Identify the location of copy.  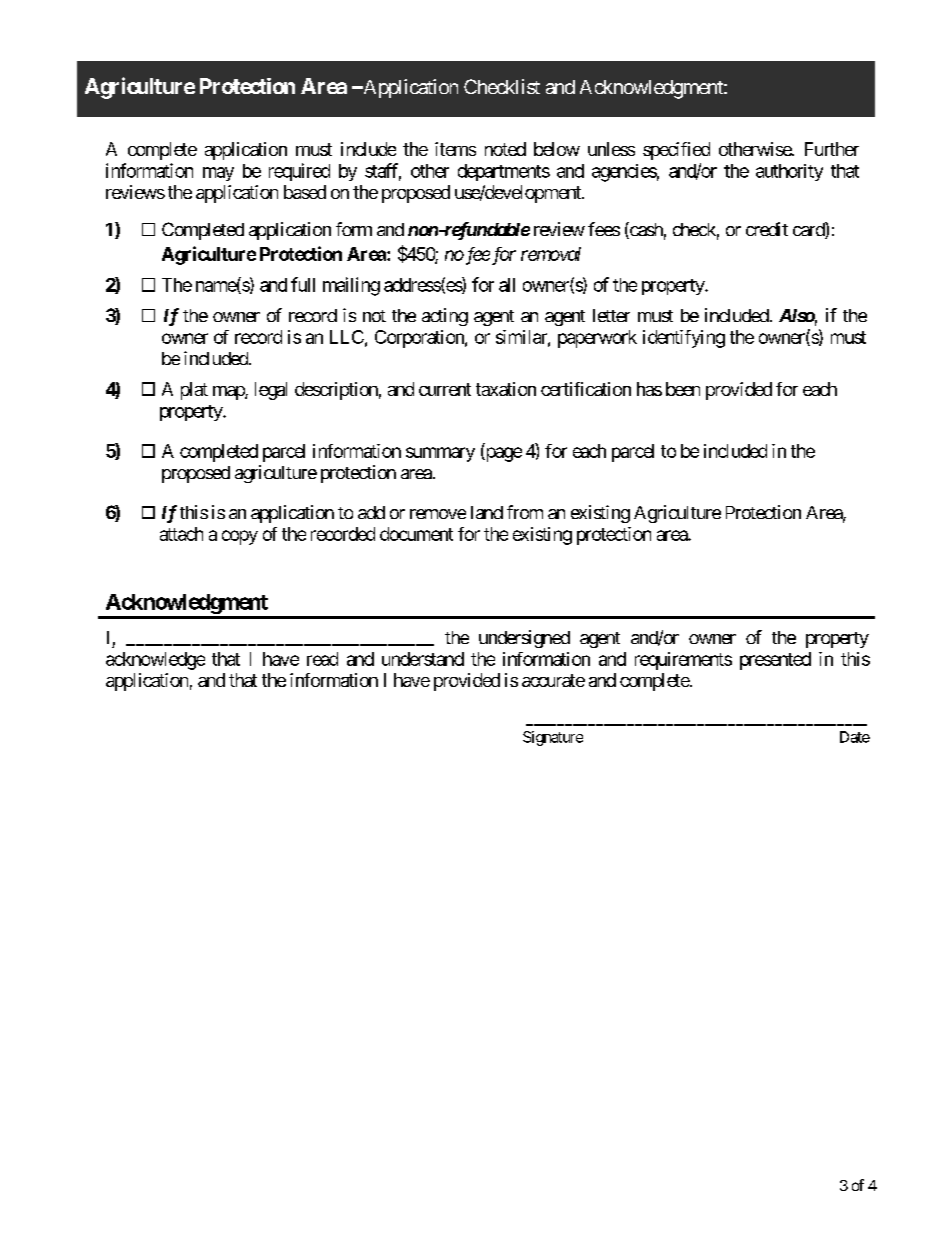
(240, 537).
